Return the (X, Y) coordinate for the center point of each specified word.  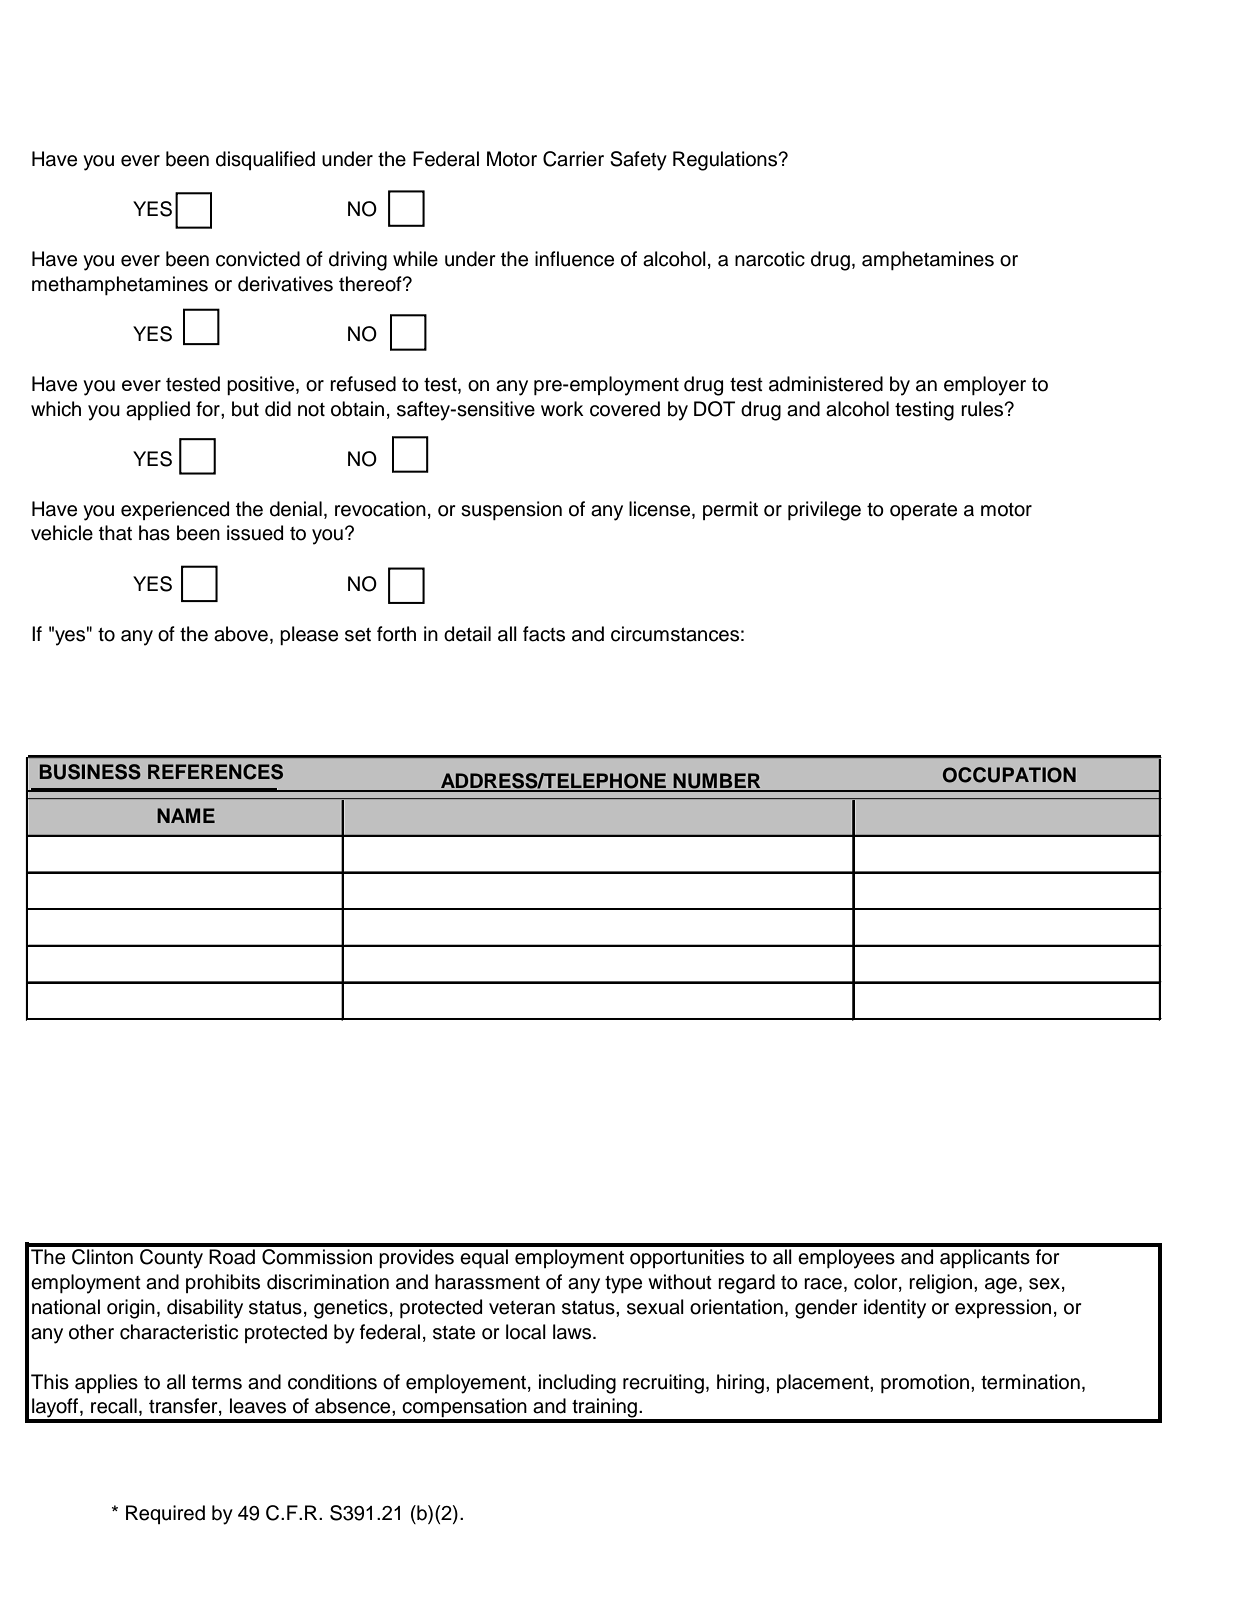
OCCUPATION (1009, 775)
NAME (186, 815)
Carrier (573, 159)
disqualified (265, 160)
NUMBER (717, 782)
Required (165, 1514)
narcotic (770, 259)
